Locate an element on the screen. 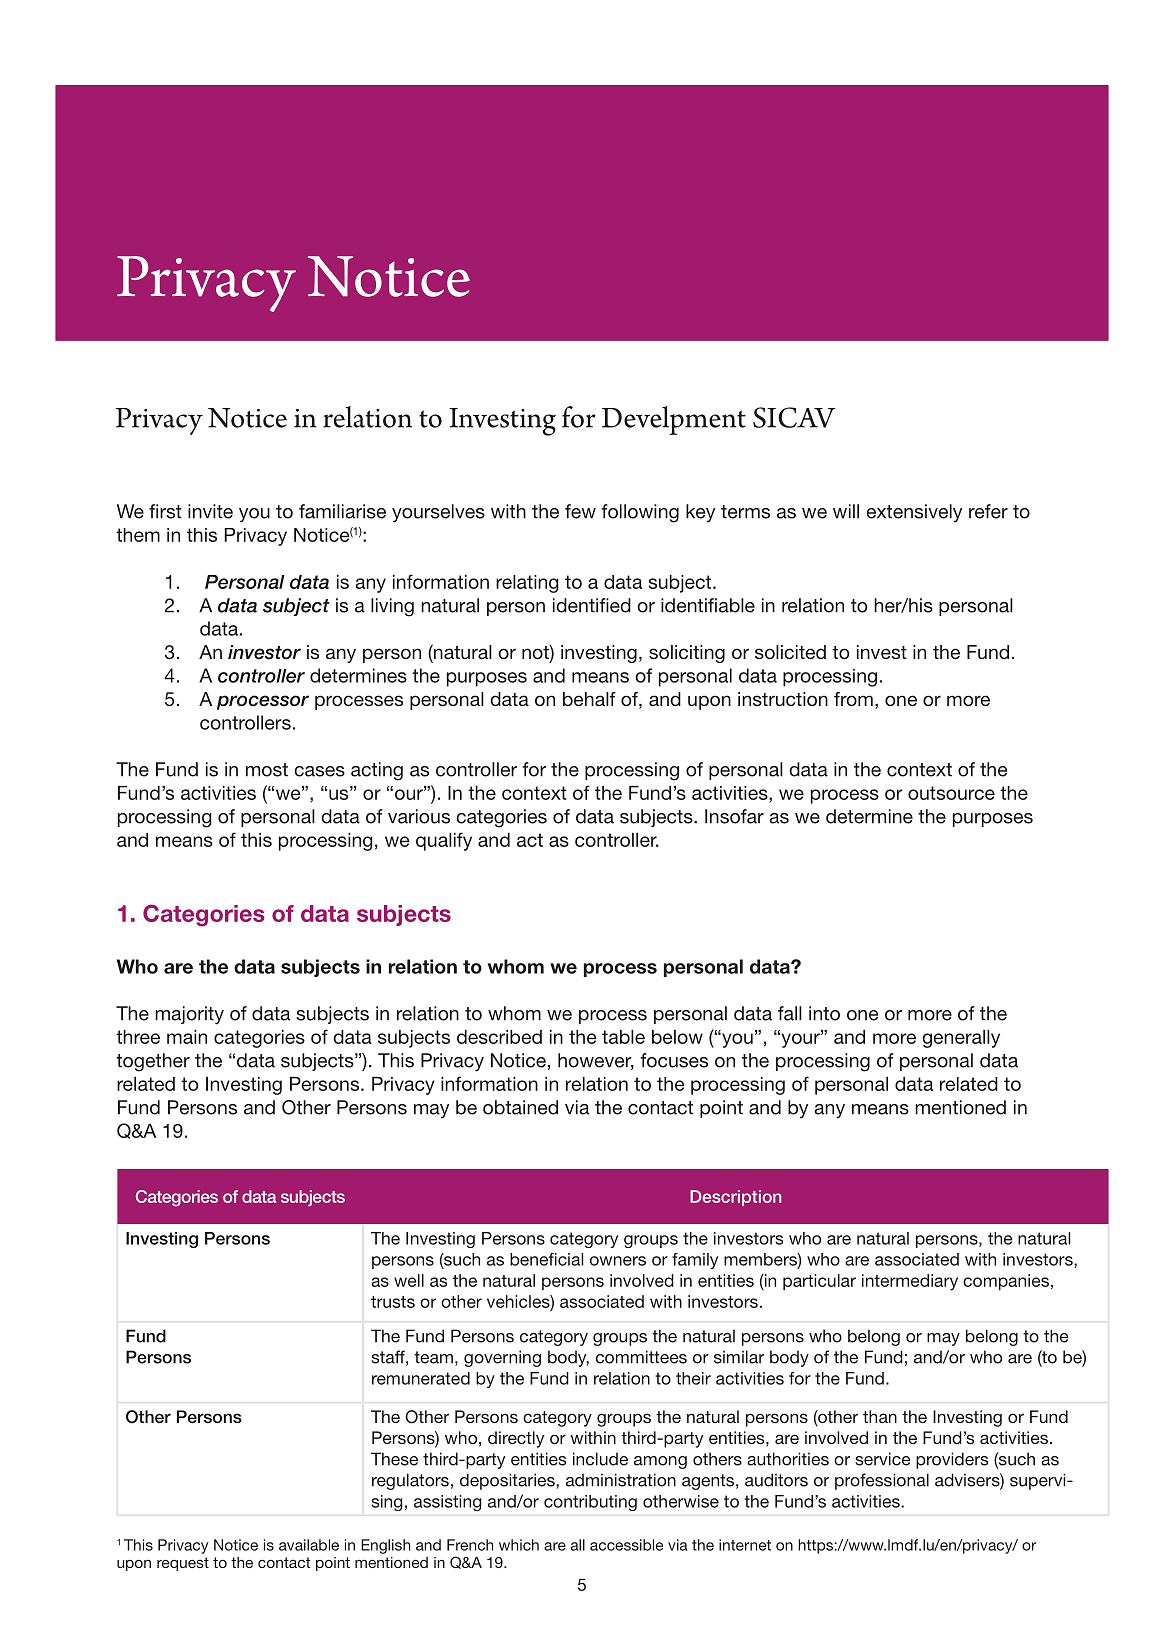  beneficial is located at coordinates (546, 1259).
